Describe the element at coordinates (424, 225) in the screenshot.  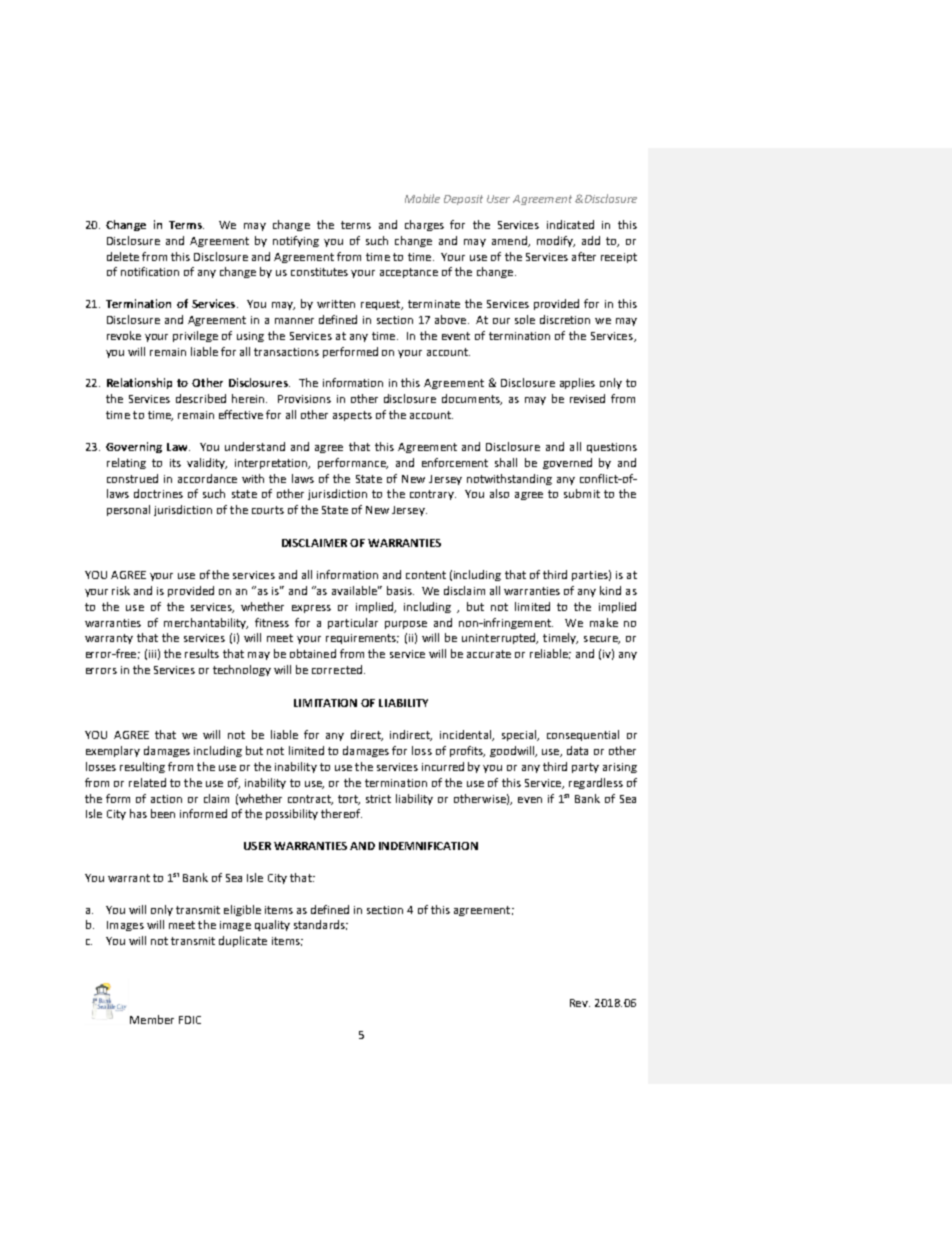
I see `charges` at that location.
